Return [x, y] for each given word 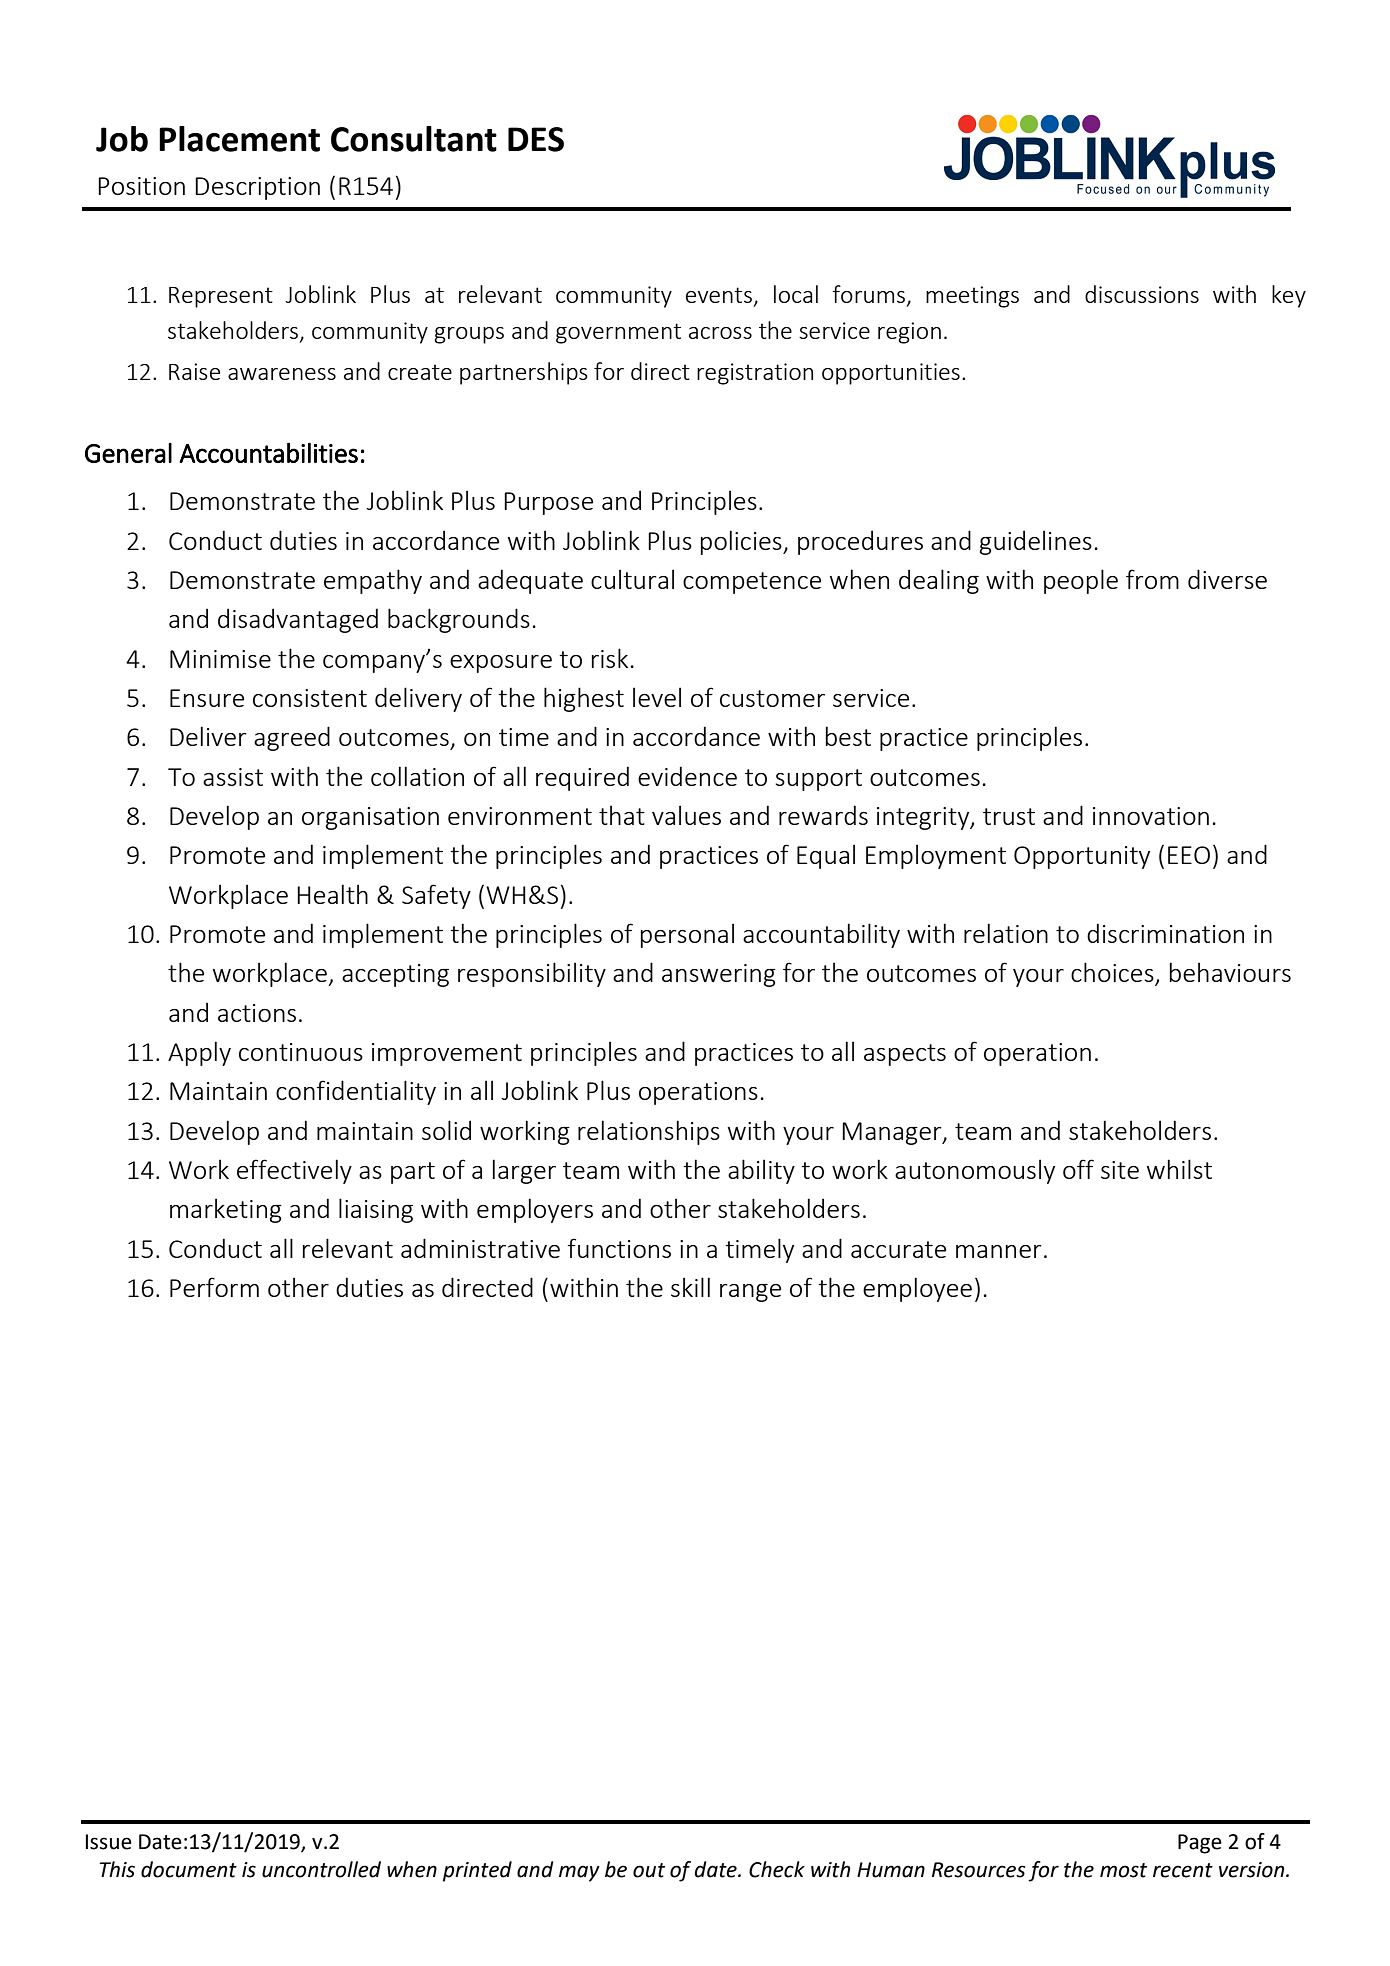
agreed [292, 738]
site [1120, 1170]
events [719, 295]
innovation [1151, 816]
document [189, 1869]
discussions [1142, 294]
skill [690, 1287]
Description [257, 188]
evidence [687, 776]
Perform [214, 1287]
